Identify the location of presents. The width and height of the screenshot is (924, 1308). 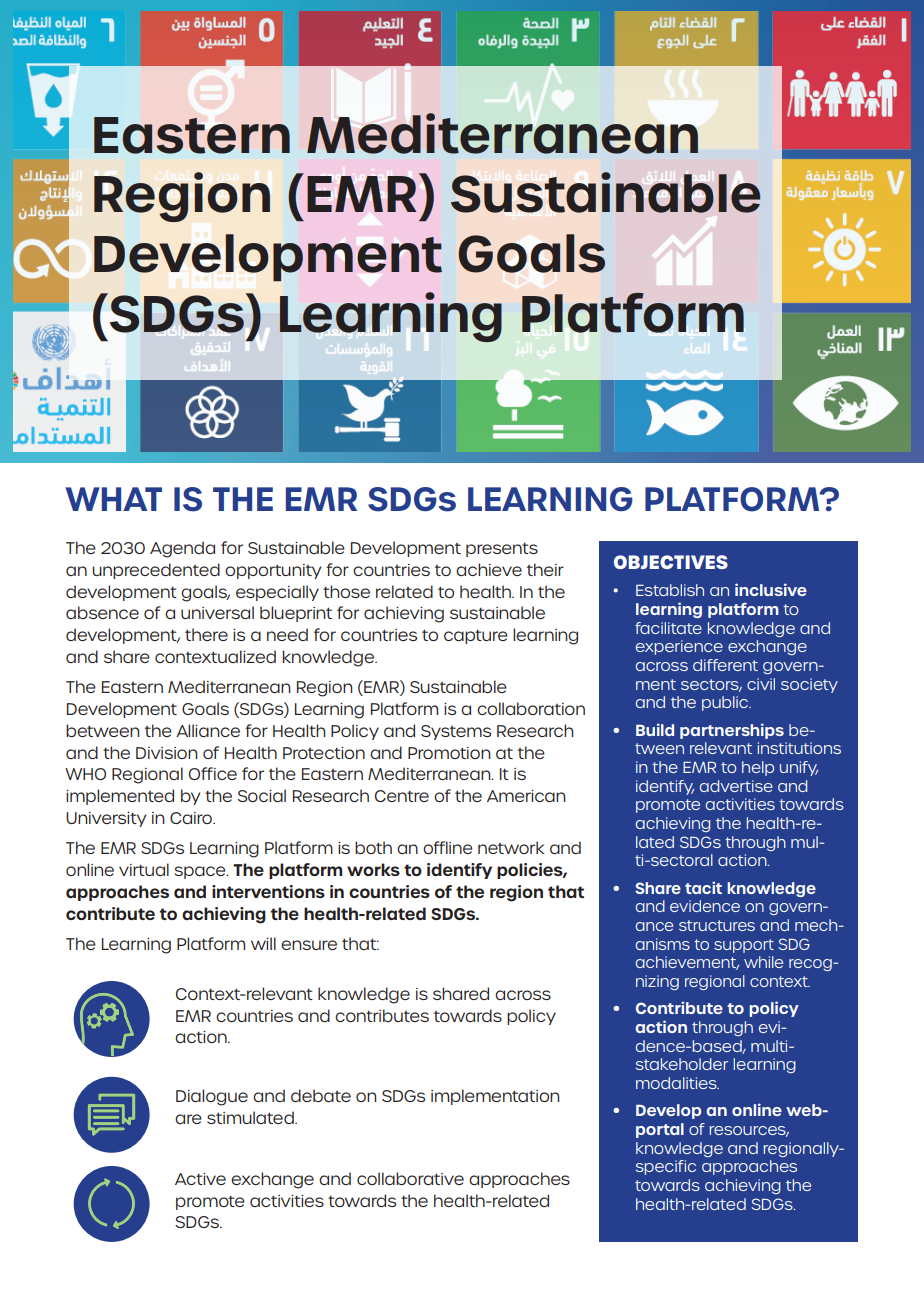
(502, 550).
